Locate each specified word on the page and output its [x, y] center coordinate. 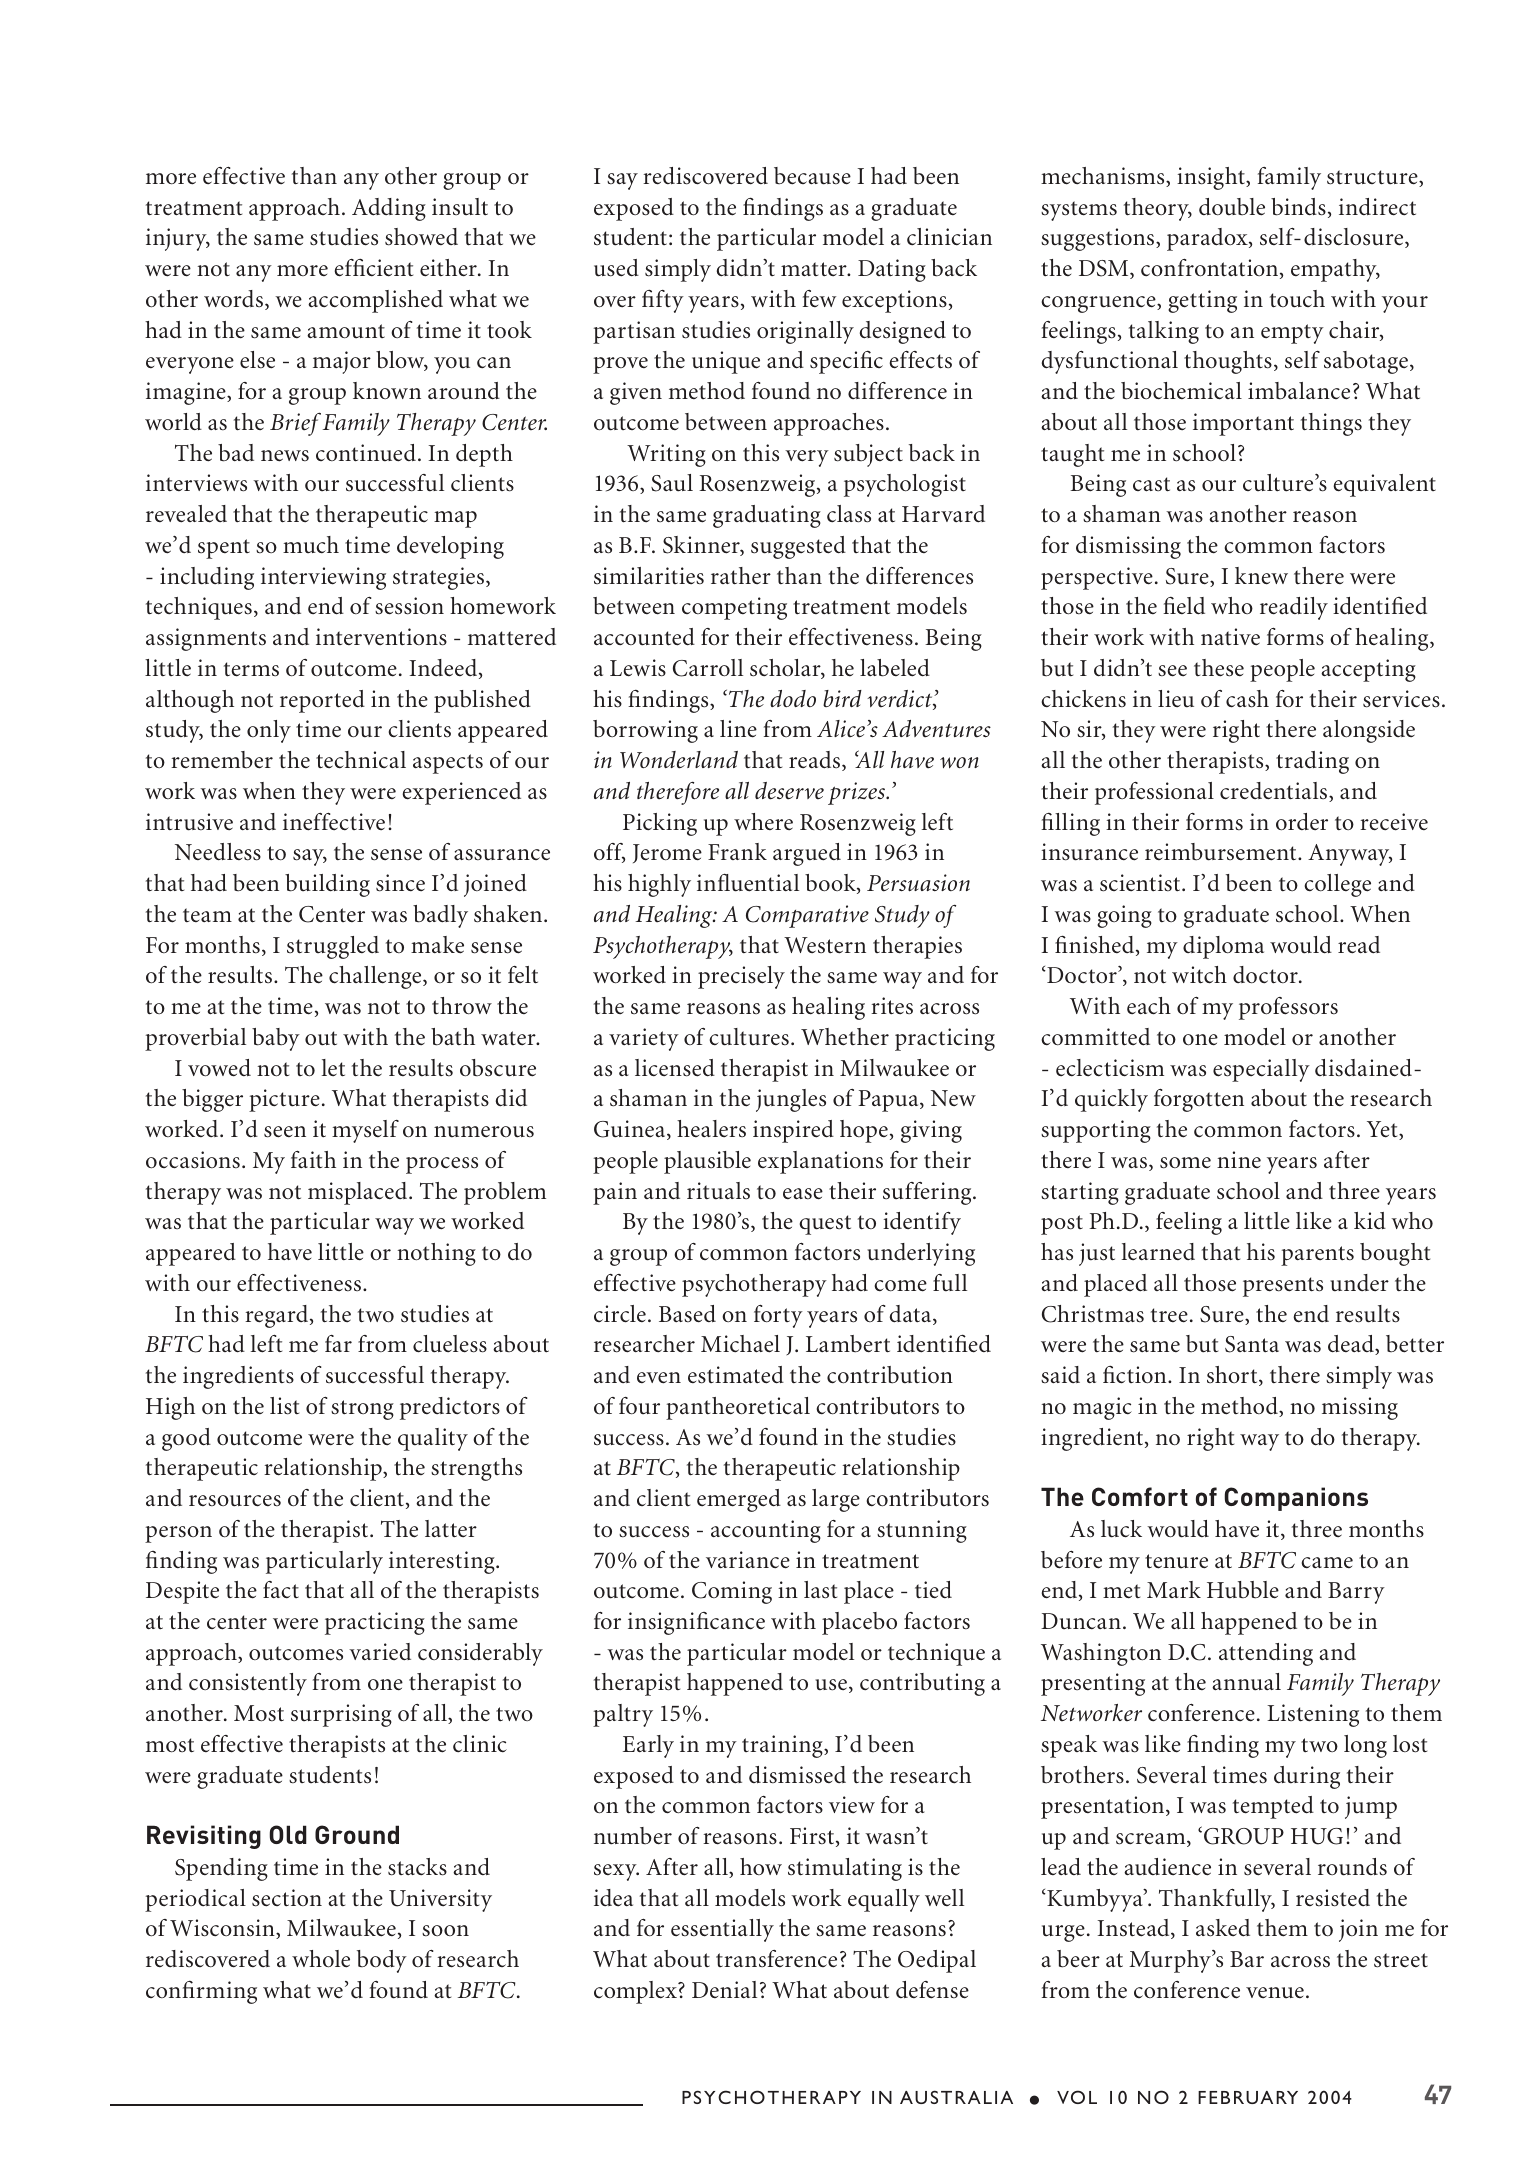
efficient [373, 267]
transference [776, 1959]
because [812, 176]
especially [1261, 1070]
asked [1223, 1928]
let [333, 1068]
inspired [793, 1131]
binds [1298, 207]
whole [321, 1959]
